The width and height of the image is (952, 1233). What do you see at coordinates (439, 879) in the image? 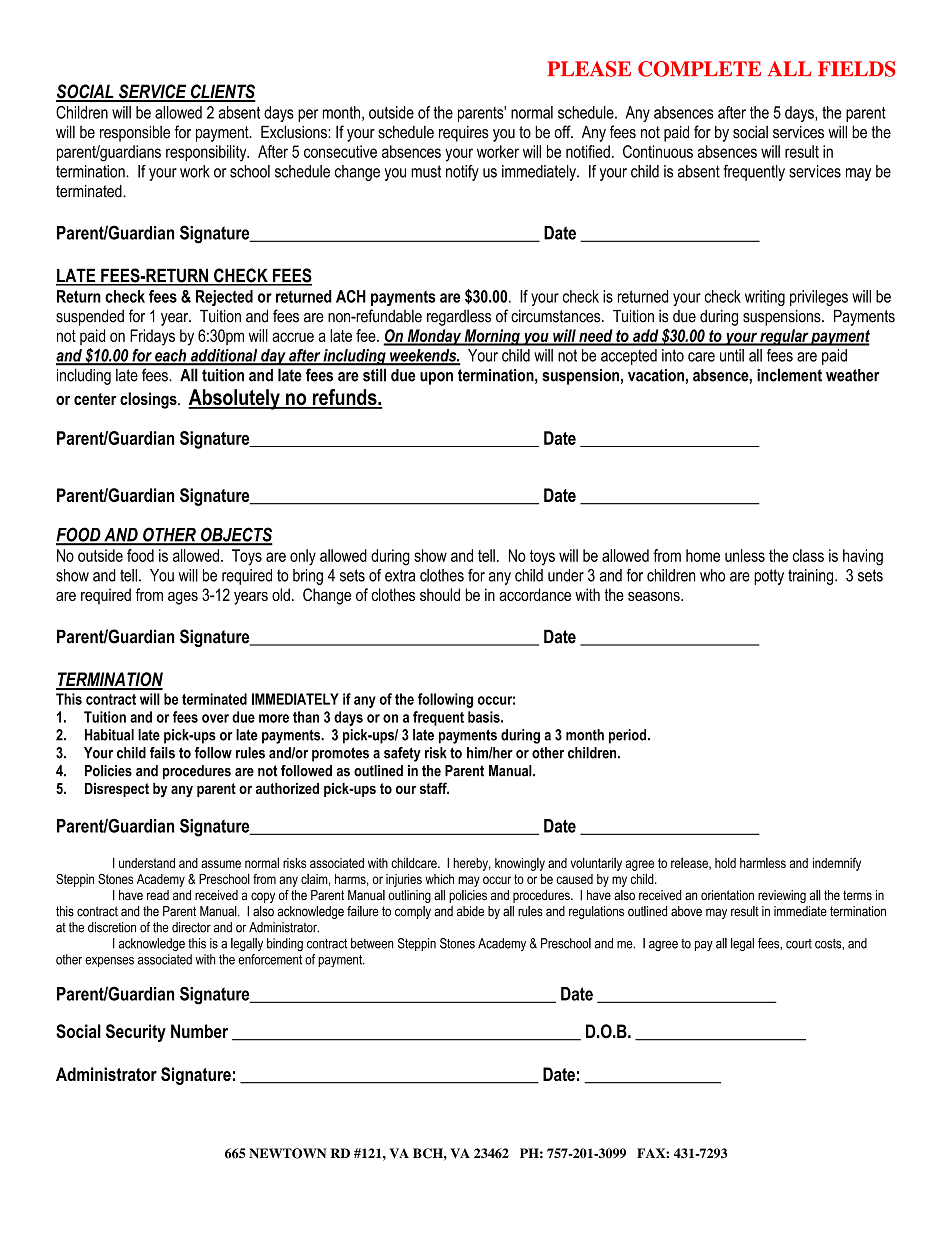
I see `which` at bounding box center [439, 879].
